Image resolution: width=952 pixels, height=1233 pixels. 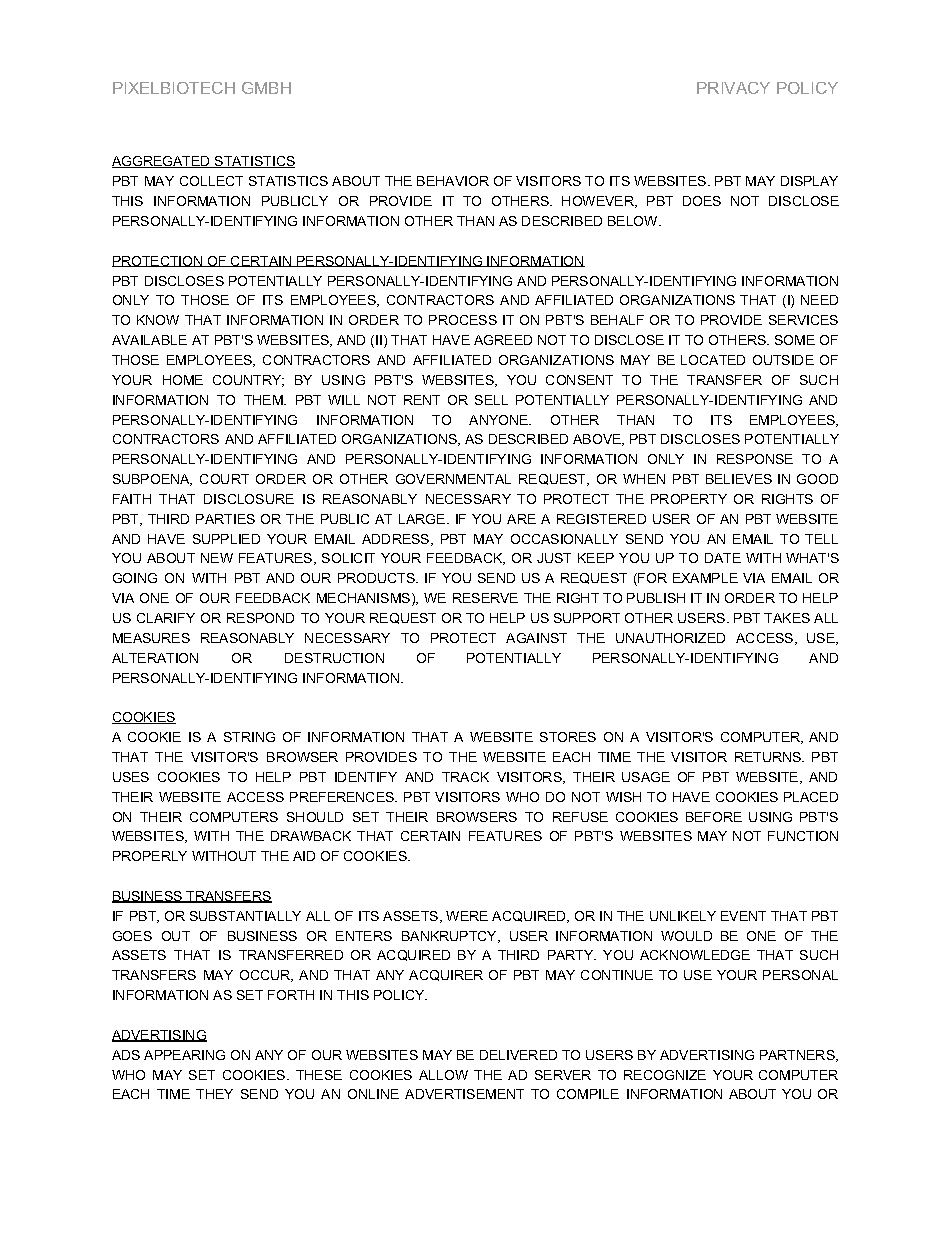 I want to click on TRACK, so click(x=465, y=777).
